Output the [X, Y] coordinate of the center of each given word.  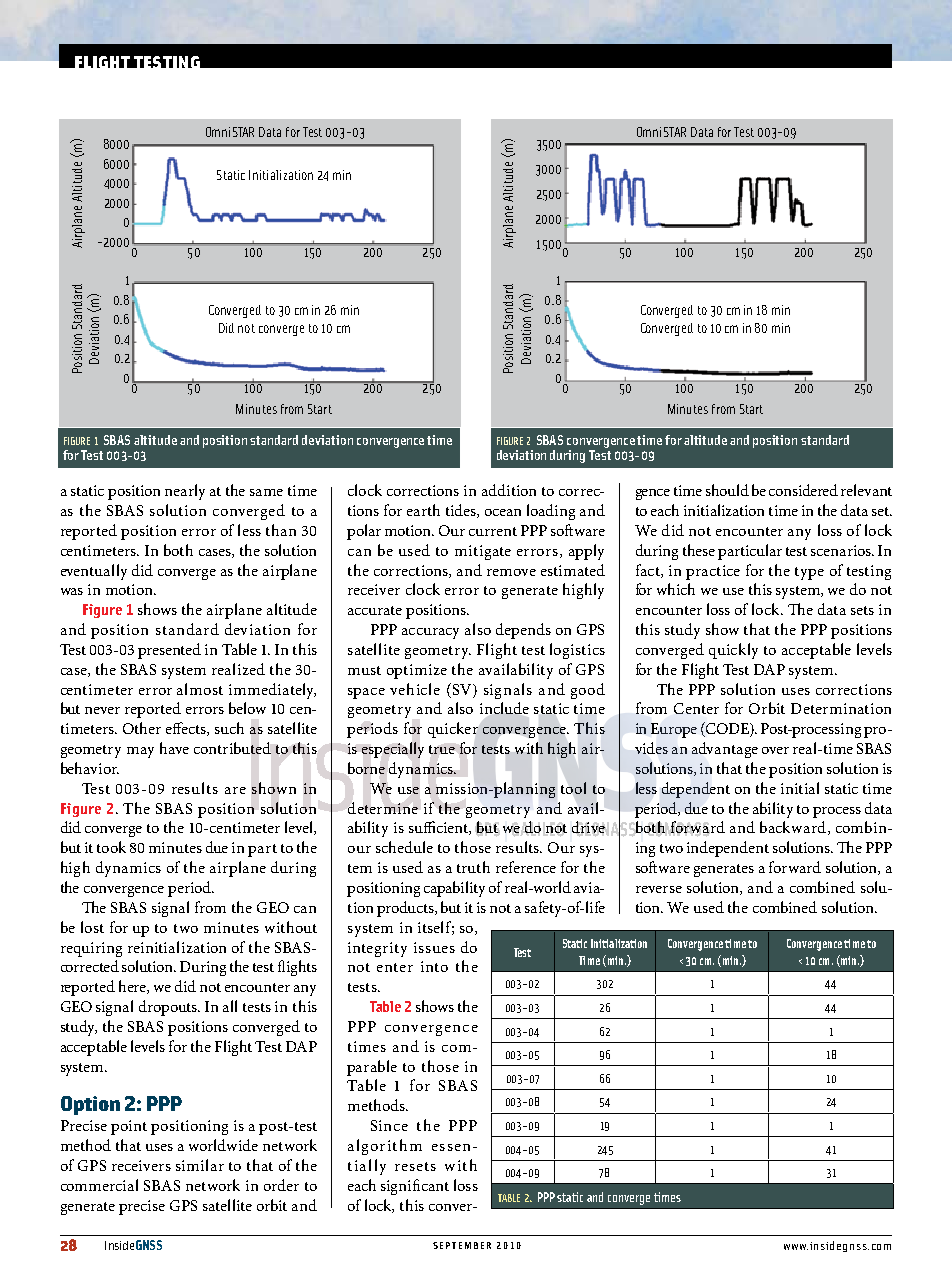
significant [415, 1187]
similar [200, 1165]
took [111, 847]
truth [473, 867]
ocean [503, 512]
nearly [185, 492]
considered [803, 490]
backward [793, 827]
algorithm [385, 1147]
